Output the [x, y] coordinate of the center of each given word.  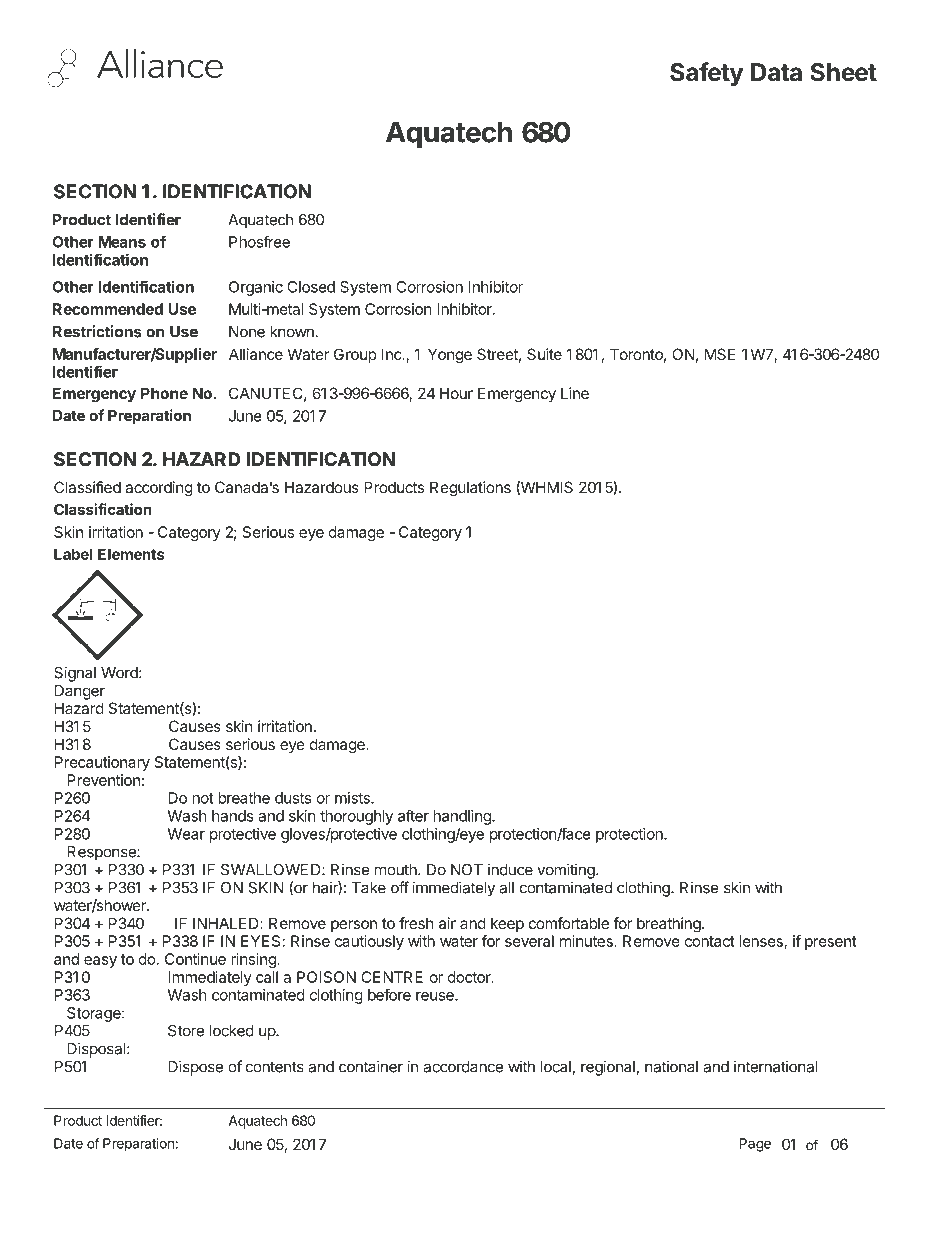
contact [710, 941]
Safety [707, 74]
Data [776, 72]
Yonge [450, 356]
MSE [720, 354]
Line [575, 393]
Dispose [195, 1068]
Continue [195, 959]
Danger [80, 692]
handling [463, 817]
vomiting [567, 871]
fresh [416, 923]
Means [122, 242]
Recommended [108, 309]
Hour [456, 393]
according [159, 489]
